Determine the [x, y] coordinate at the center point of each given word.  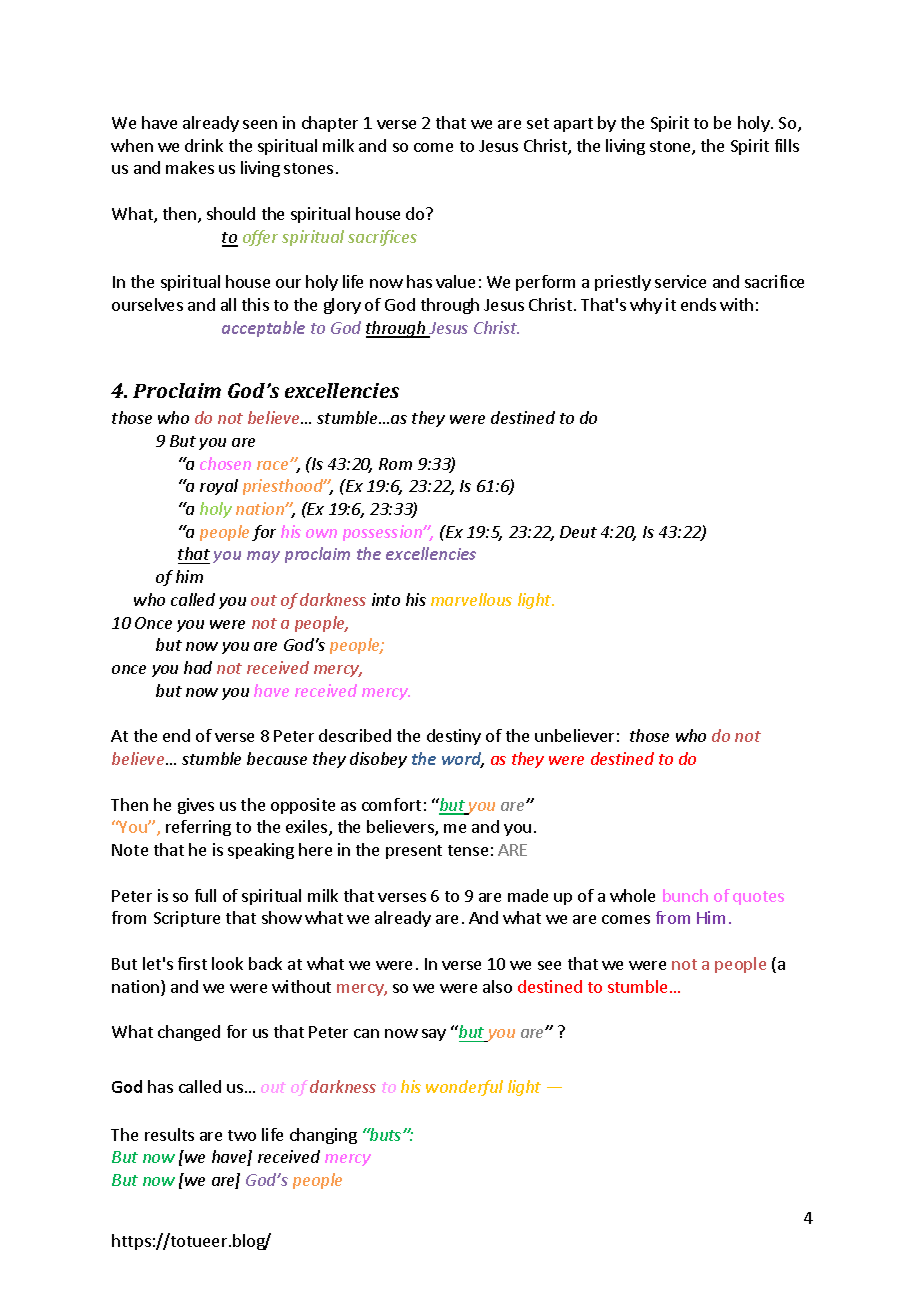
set [538, 123]
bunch [685, 895]
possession [383, 533]
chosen [225, 463]
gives [196, 806]
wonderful [464, 1088]
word [463, 760]
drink [204, 145]
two [242, 1135]
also [497, 986]
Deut [578, 532]
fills [787, 145]
